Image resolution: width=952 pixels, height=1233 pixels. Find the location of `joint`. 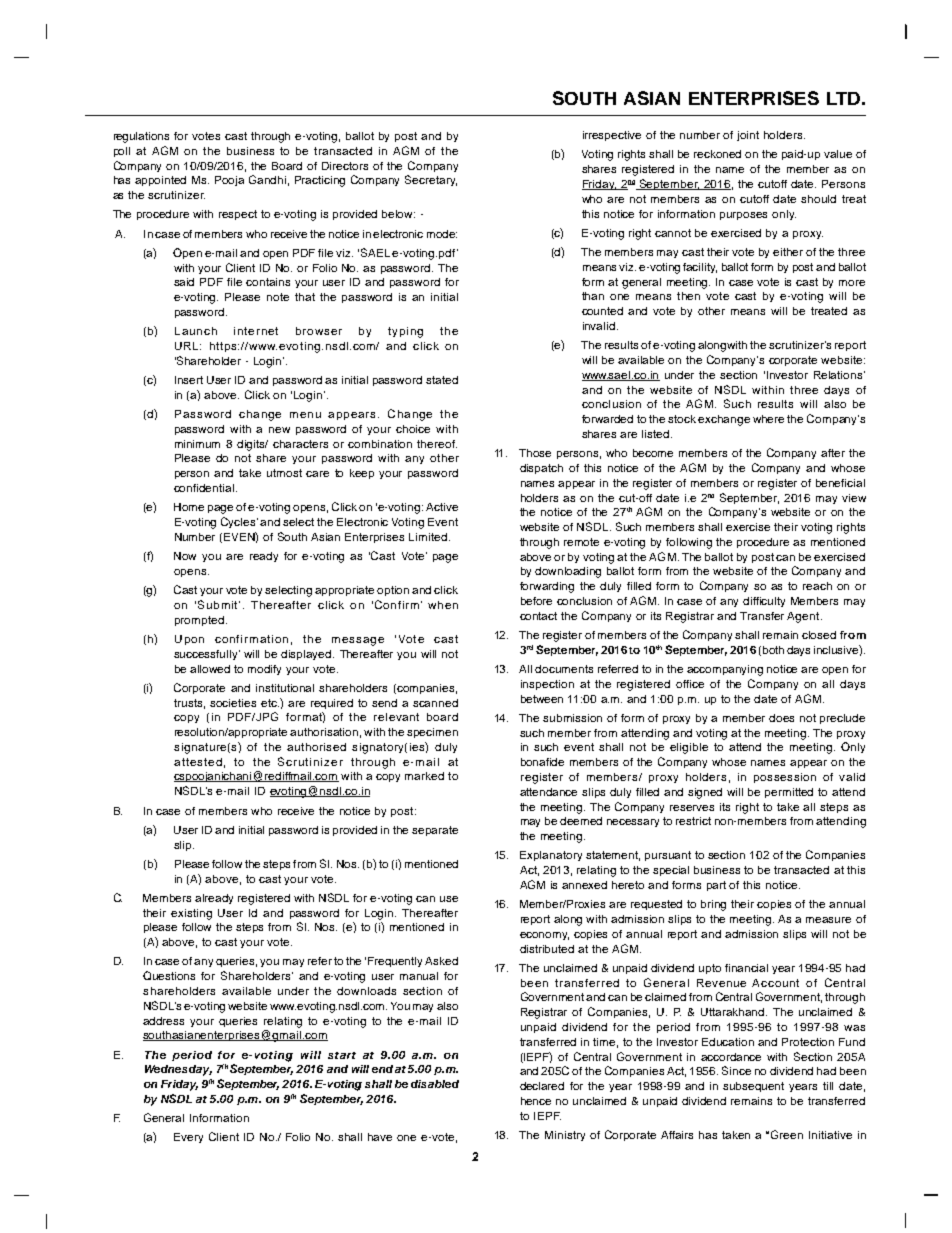

joint is located at coordinates (748, 136).
